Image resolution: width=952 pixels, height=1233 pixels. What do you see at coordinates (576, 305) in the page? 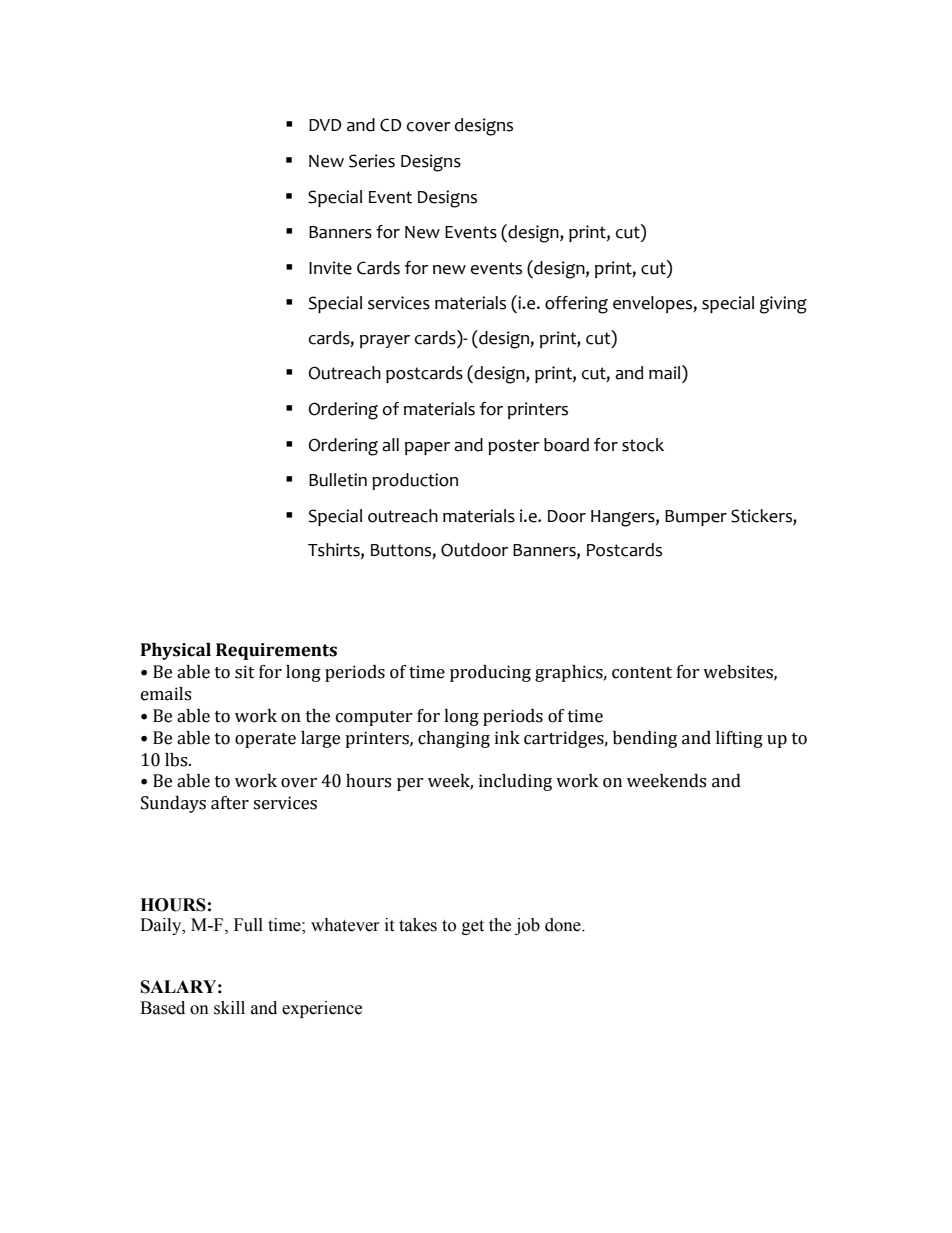
I see `offering` at bounding box center [576, 305].
